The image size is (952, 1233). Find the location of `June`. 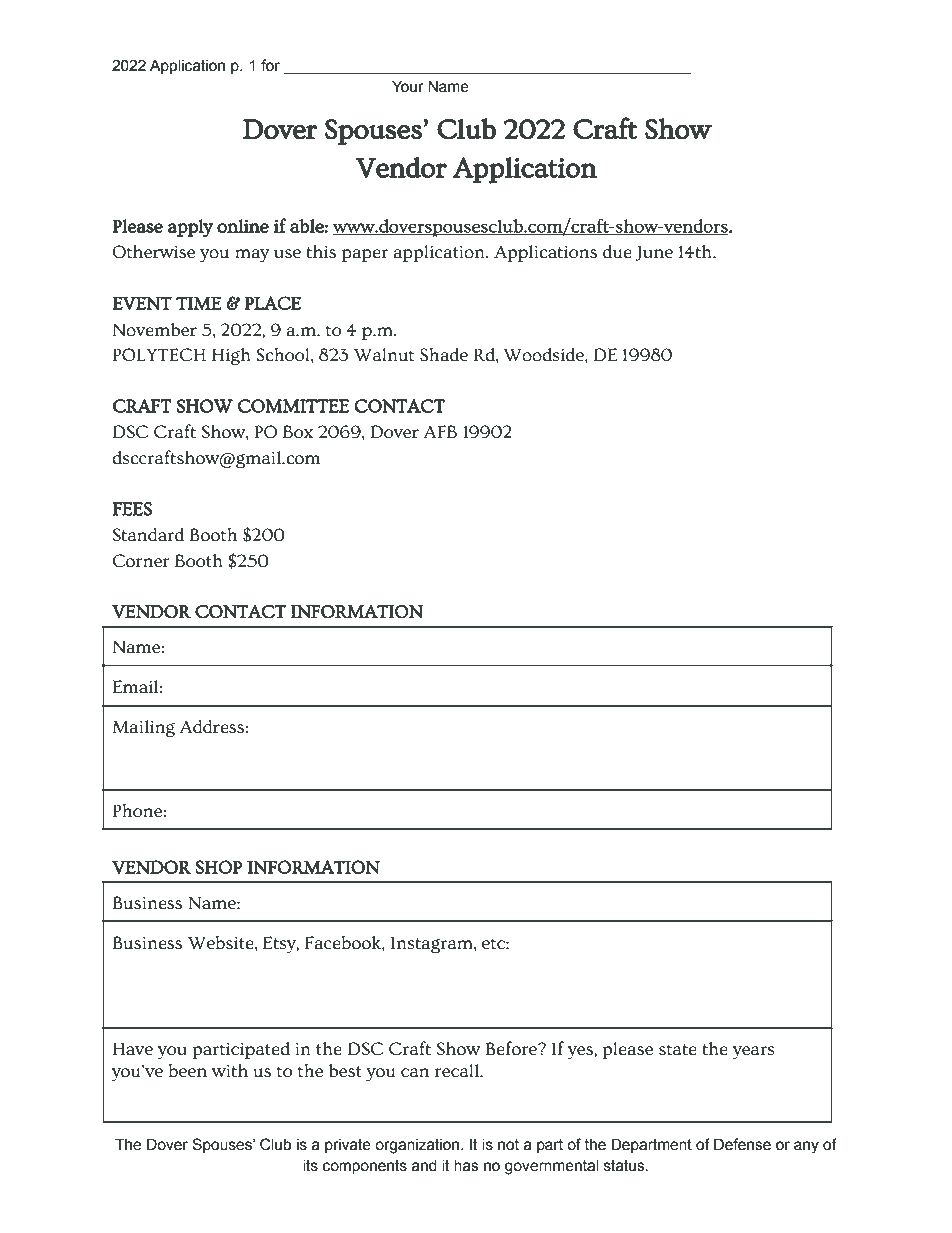

June is located at coordinates (654, 253).
